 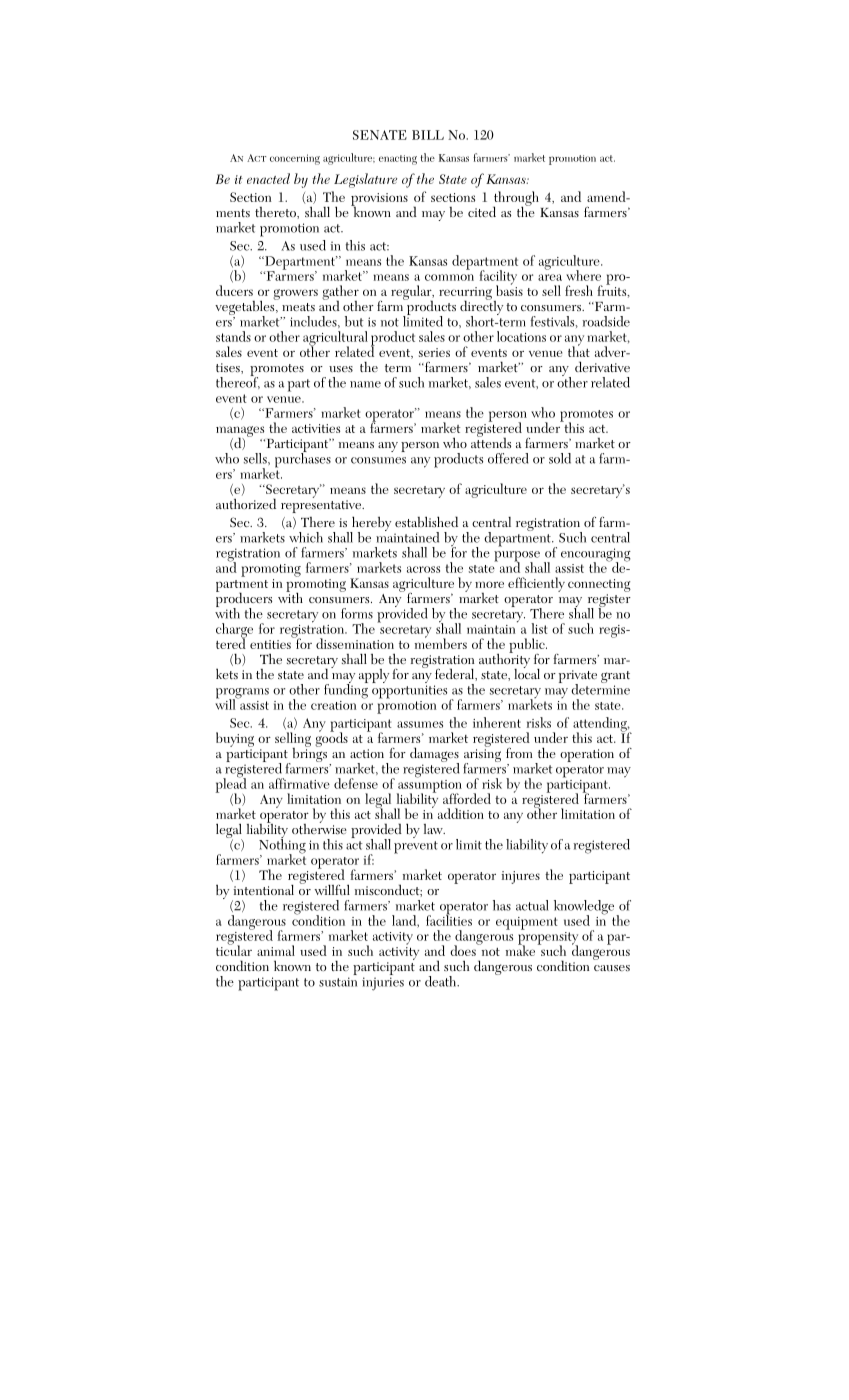 I want to click on intentional, so click(x=263, y=890).
